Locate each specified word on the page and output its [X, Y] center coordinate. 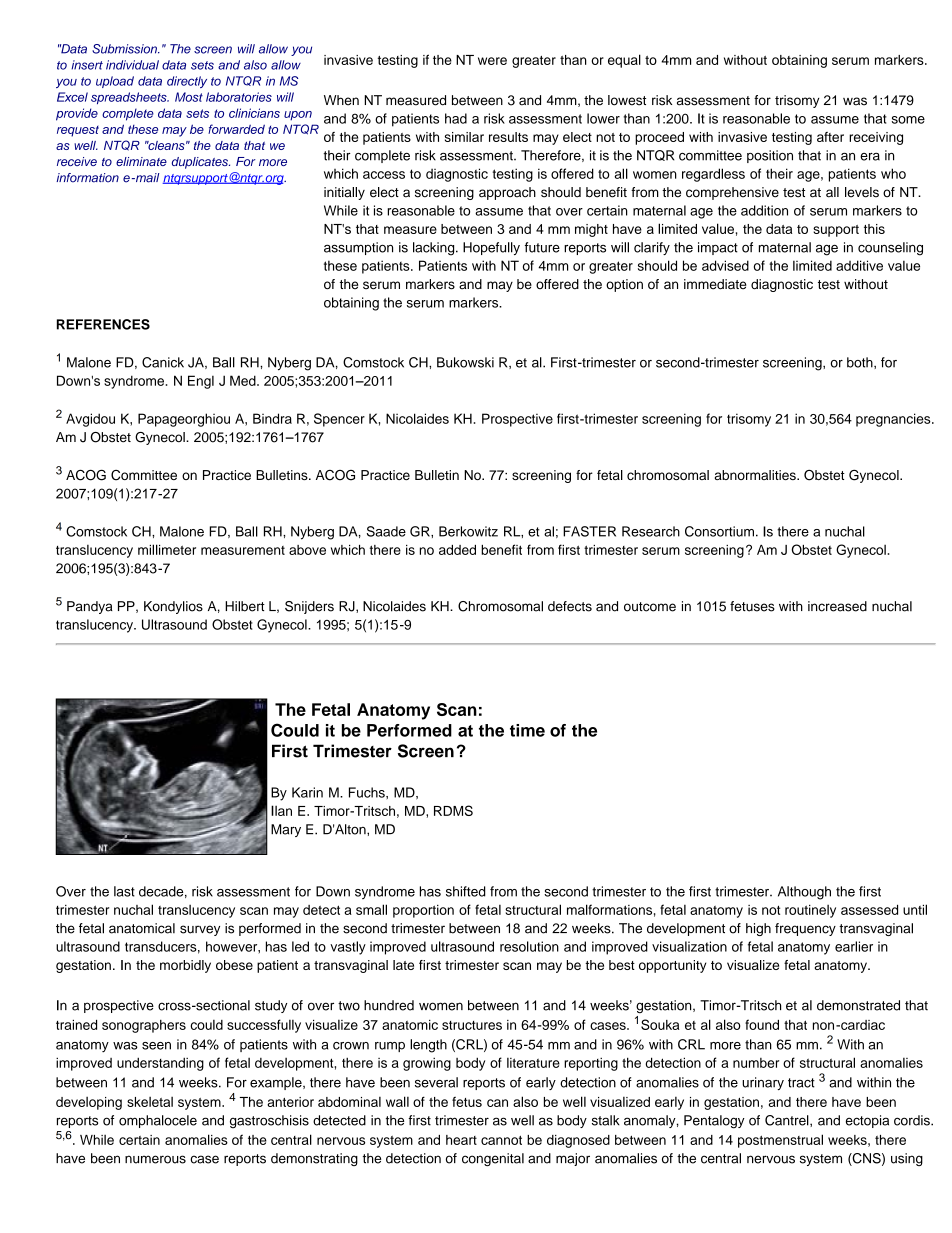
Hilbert [245, 606]
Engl [201, 382]
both [861, 363]
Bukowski [465, 362]
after [830, 137]
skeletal [150, 1102]
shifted [466, 891]
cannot [501, 1140]
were [492, 61]
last [124, 891]
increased [837, 606]
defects [570, 606]
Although [804, 893]
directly [187, 82]
